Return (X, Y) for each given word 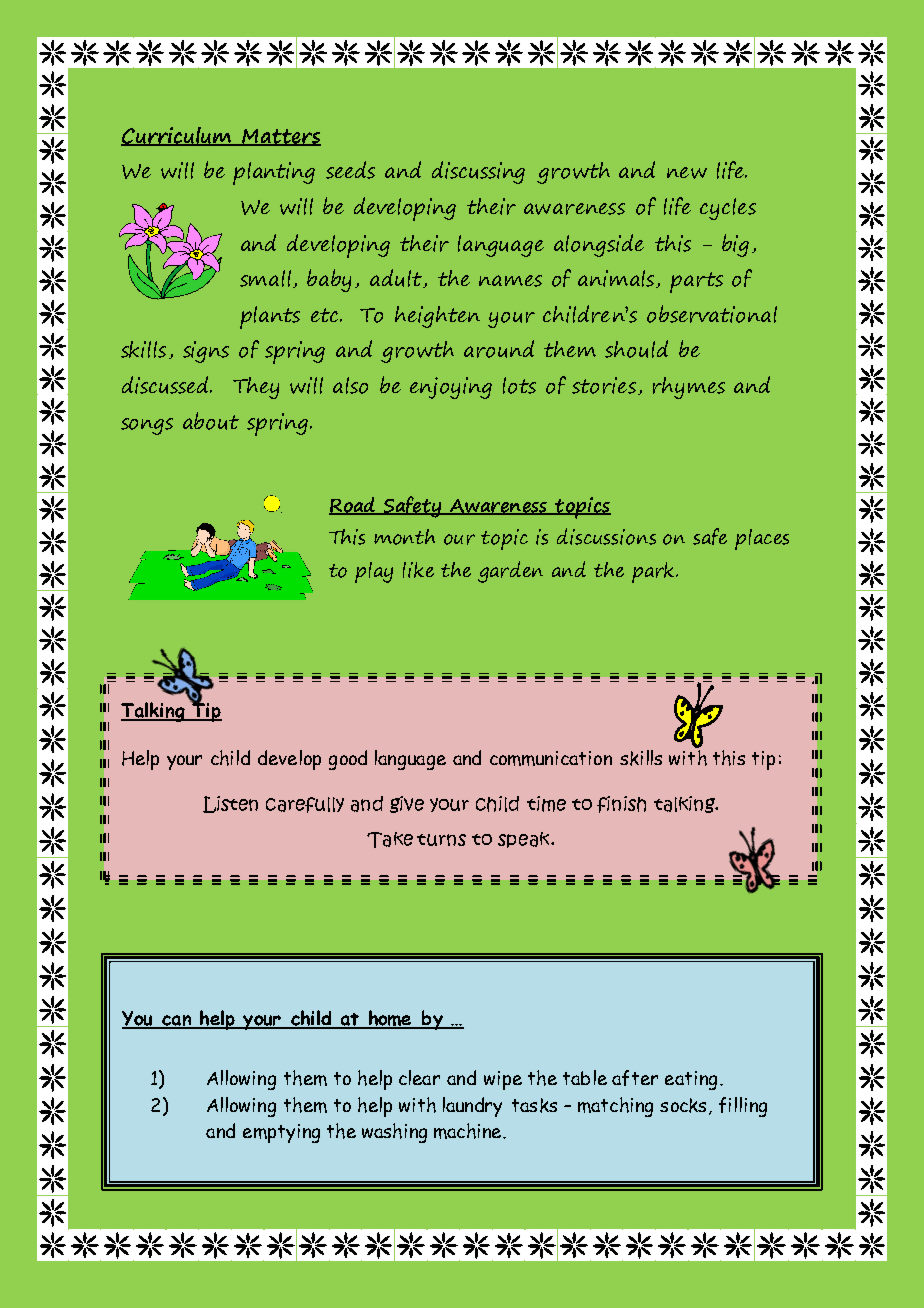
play (374, 572)
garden (510, 572)
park (654, 572)
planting (274, 173)
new (687, 173)
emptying (281, 1133)
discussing (478, 172)
